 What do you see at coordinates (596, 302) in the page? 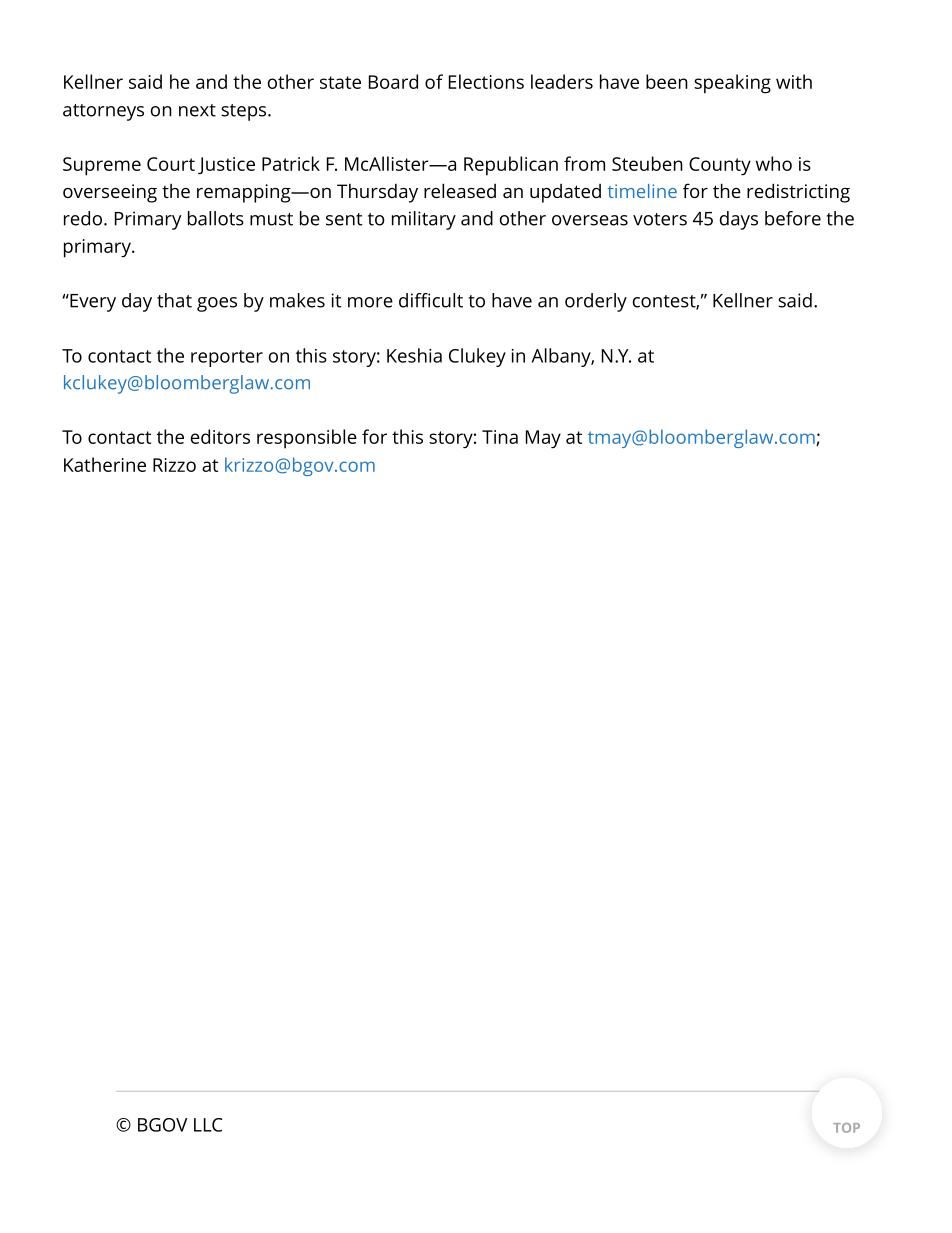
I see `orderly` at bounding box center [596, 302].
